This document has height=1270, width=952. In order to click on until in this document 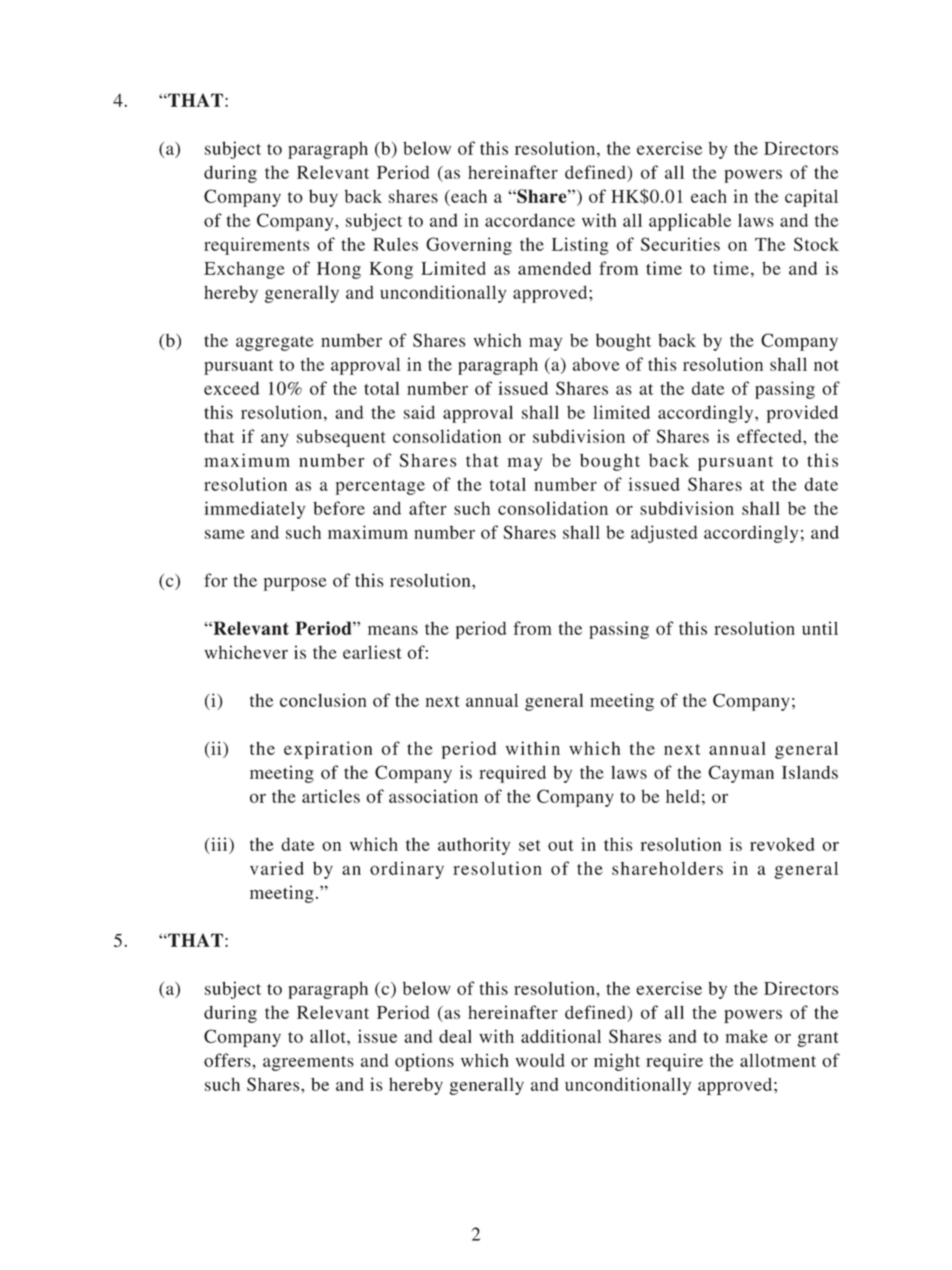, I will do `click(820, 628)`.
